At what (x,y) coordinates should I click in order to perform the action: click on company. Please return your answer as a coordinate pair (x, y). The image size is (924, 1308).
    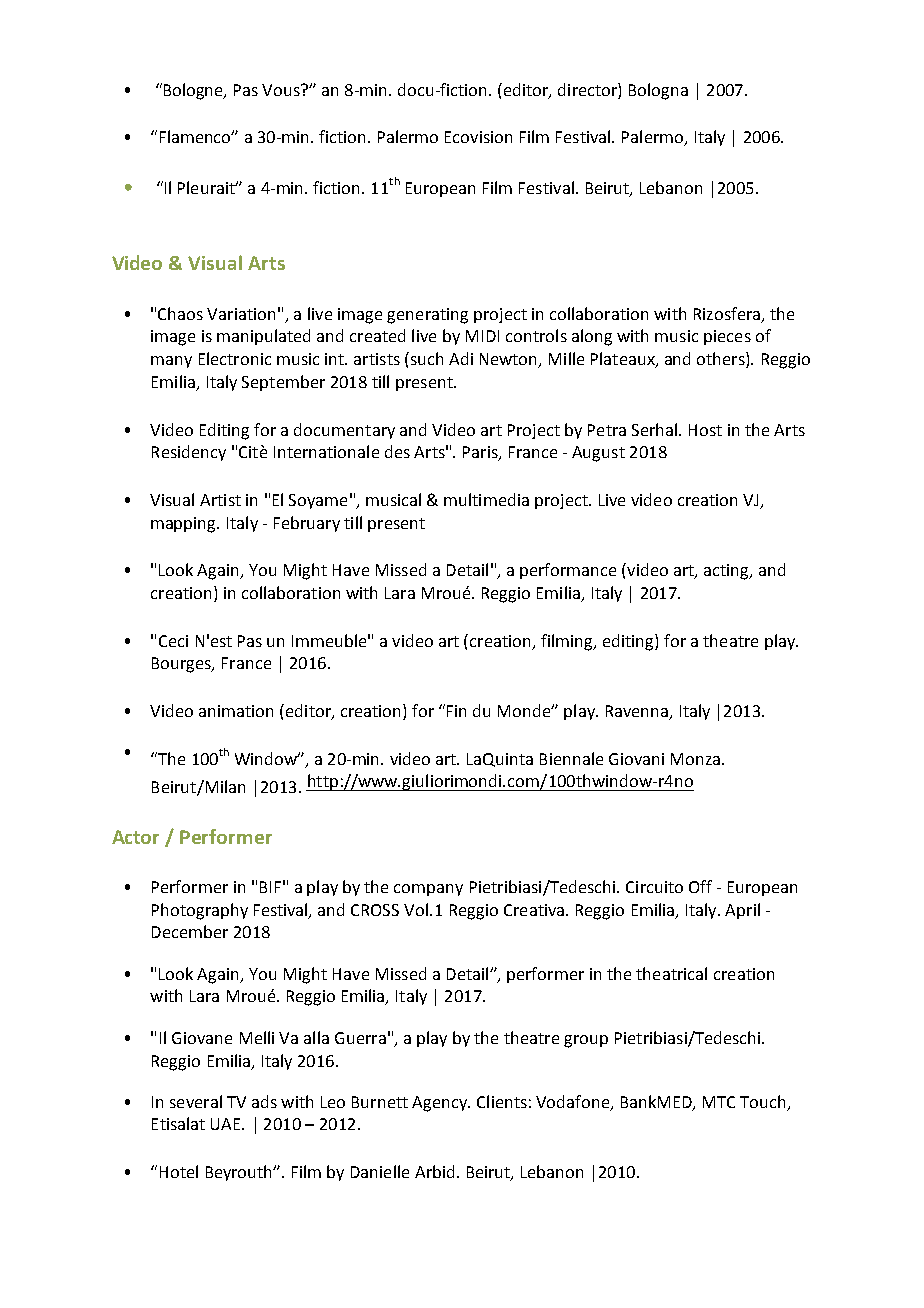
    Looking at the image, I should click on (428, 890).
